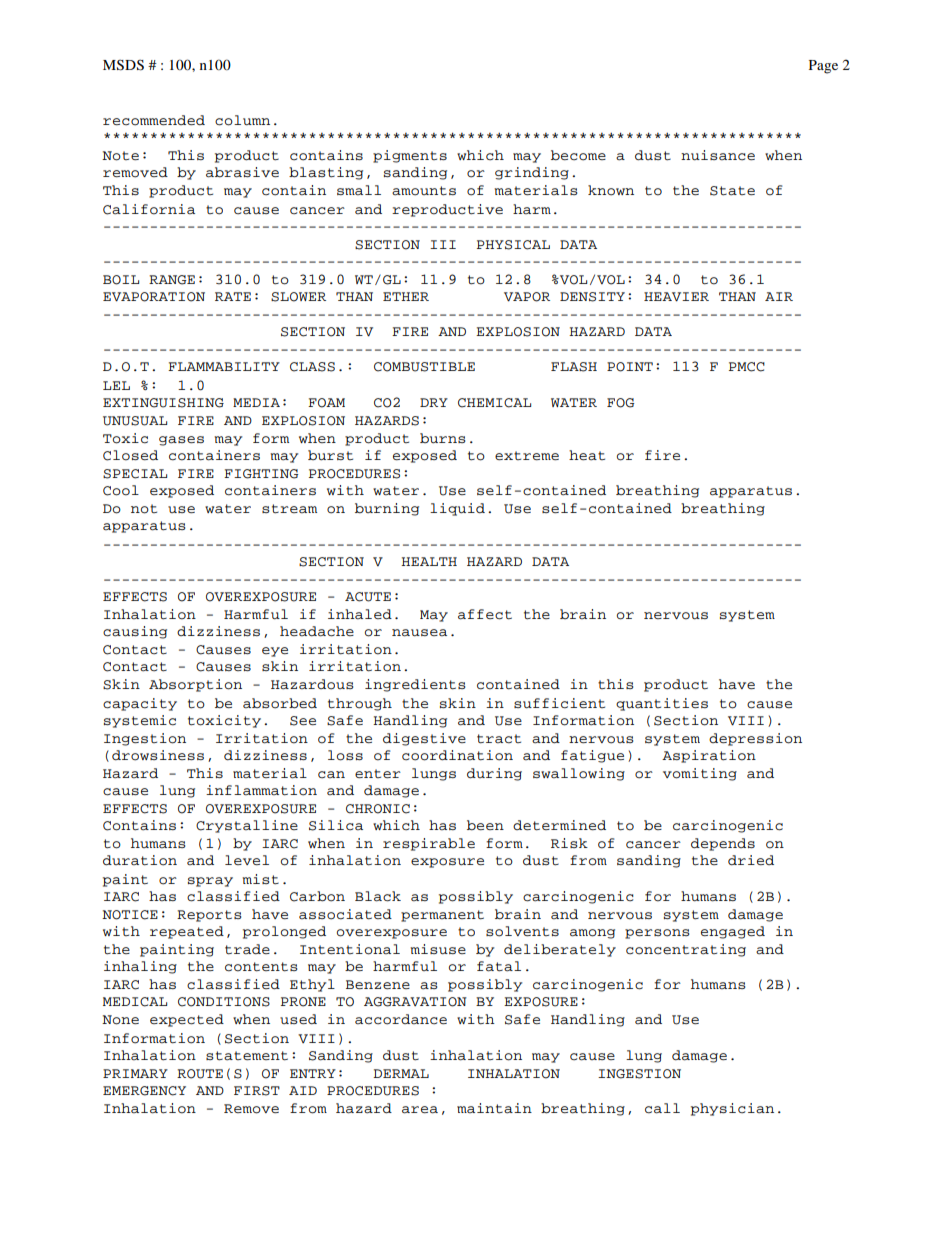 The image size is (952, 1233). Describe the element at coordinates (494, 1108) in the page. I see `maintain` at that location.
